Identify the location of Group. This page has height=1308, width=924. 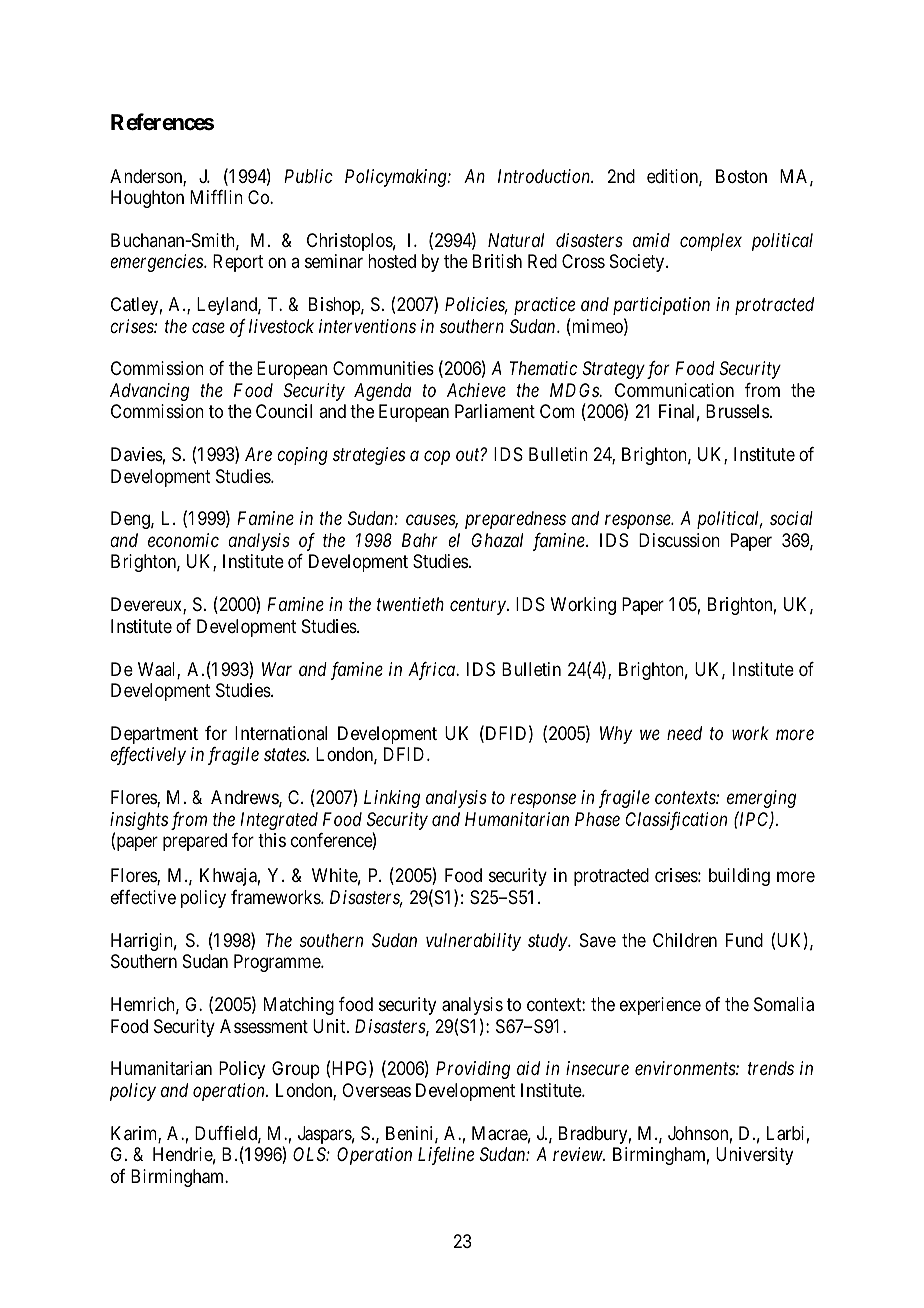
(296, 1070).
